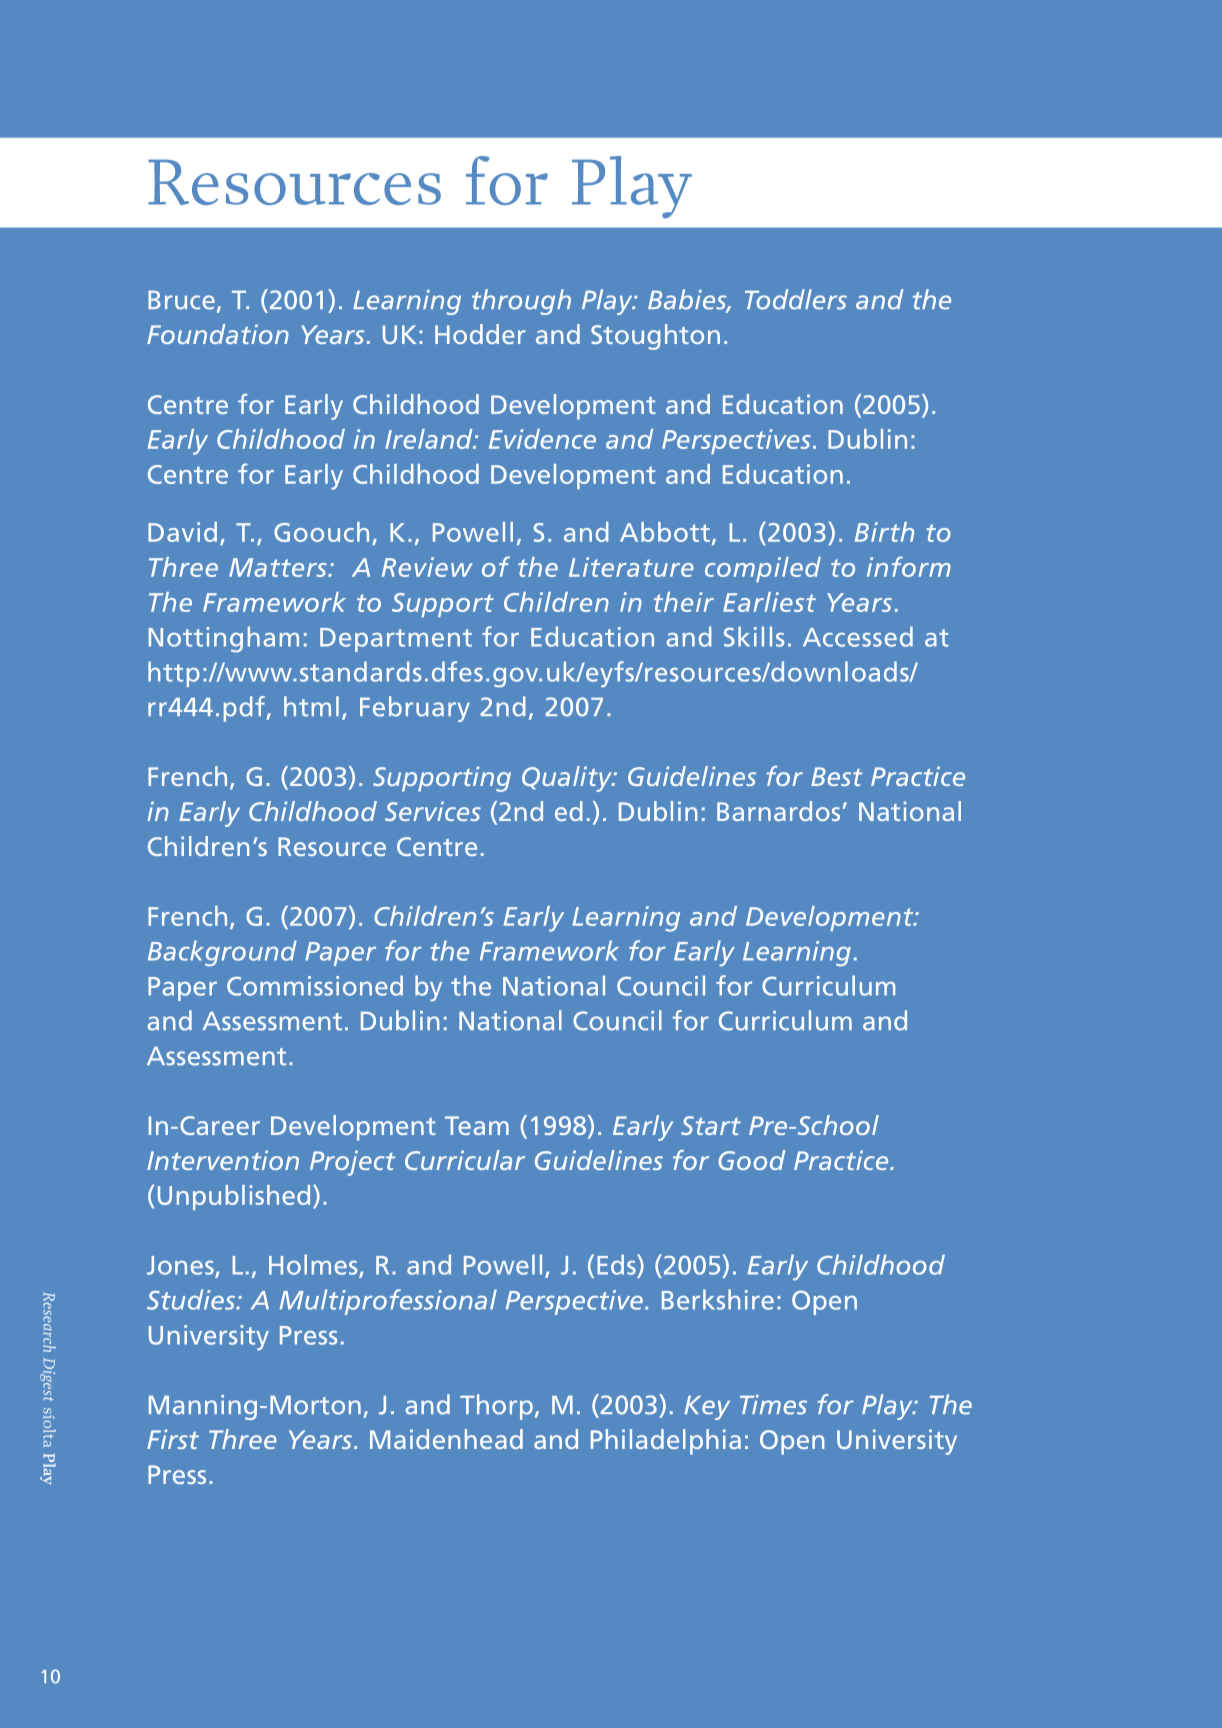  What do you see at coordinates (773, 1405) in the screenshot?
I see `Times` at bounding box center [773, 1405].
